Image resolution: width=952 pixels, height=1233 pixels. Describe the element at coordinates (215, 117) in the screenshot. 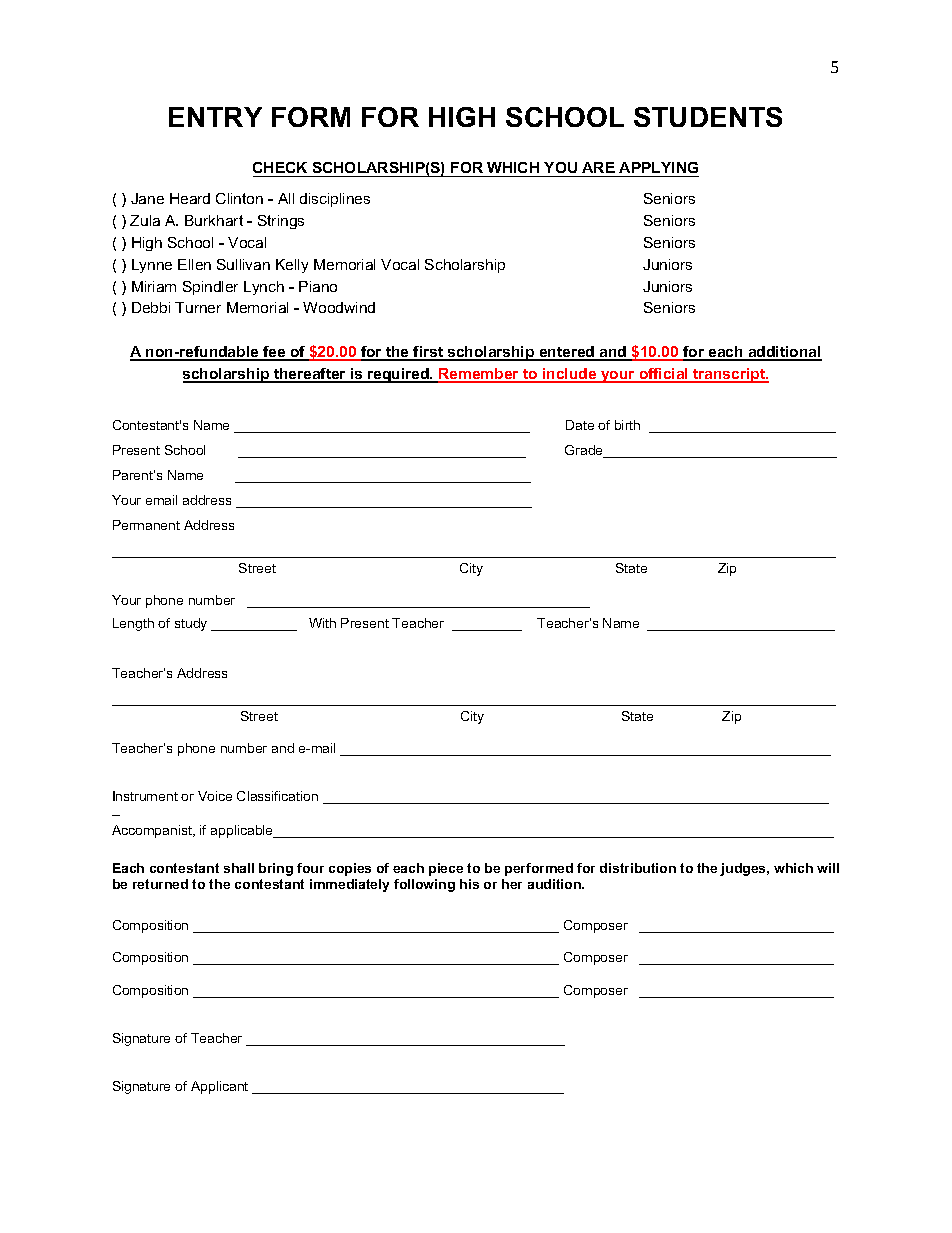

I see `ENTRY` at that location.
